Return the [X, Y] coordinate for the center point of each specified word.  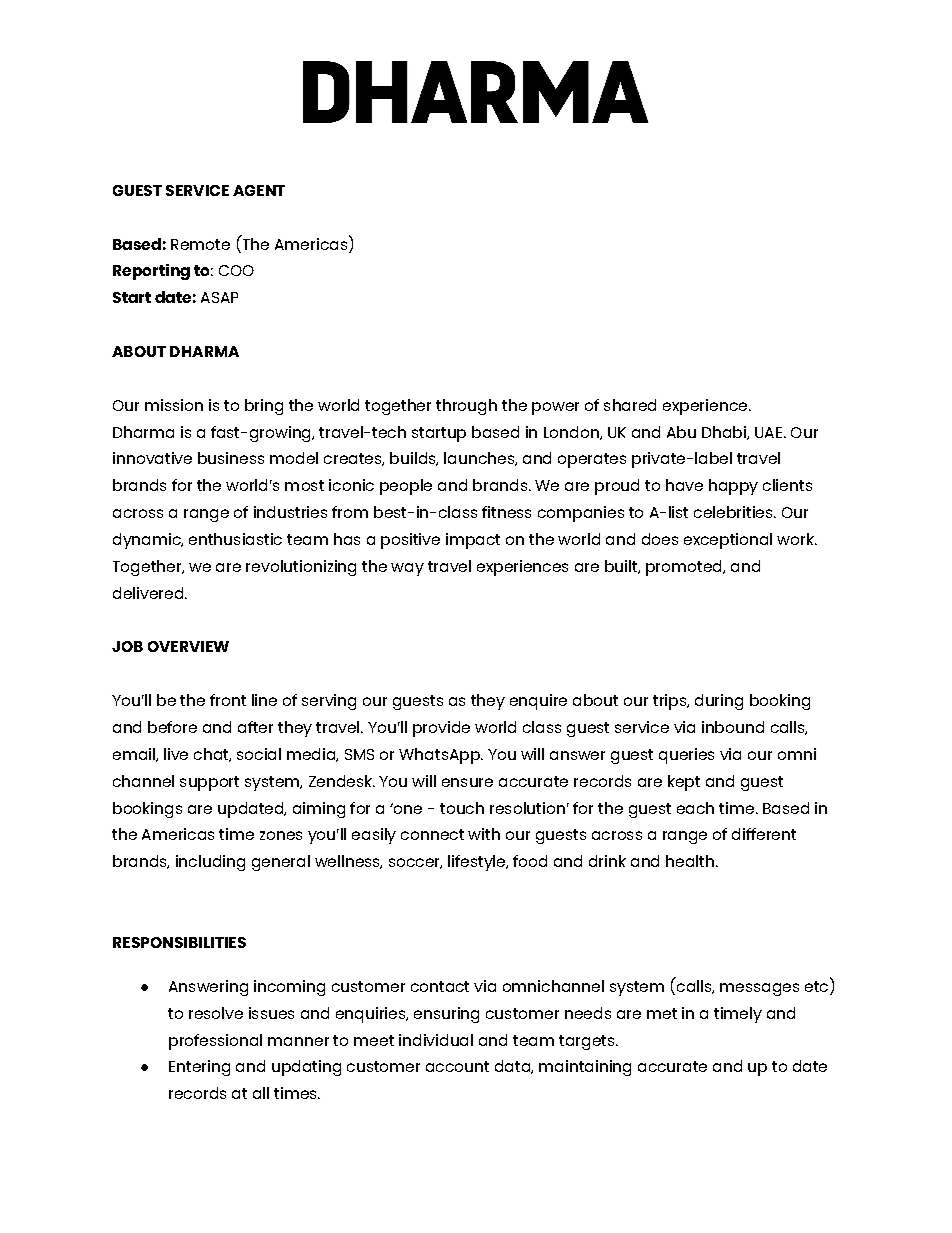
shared [630, 405]
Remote [200, 244]
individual [436, 1040]
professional [215, 1042]
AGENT [259, 190]
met [662, 1013]
